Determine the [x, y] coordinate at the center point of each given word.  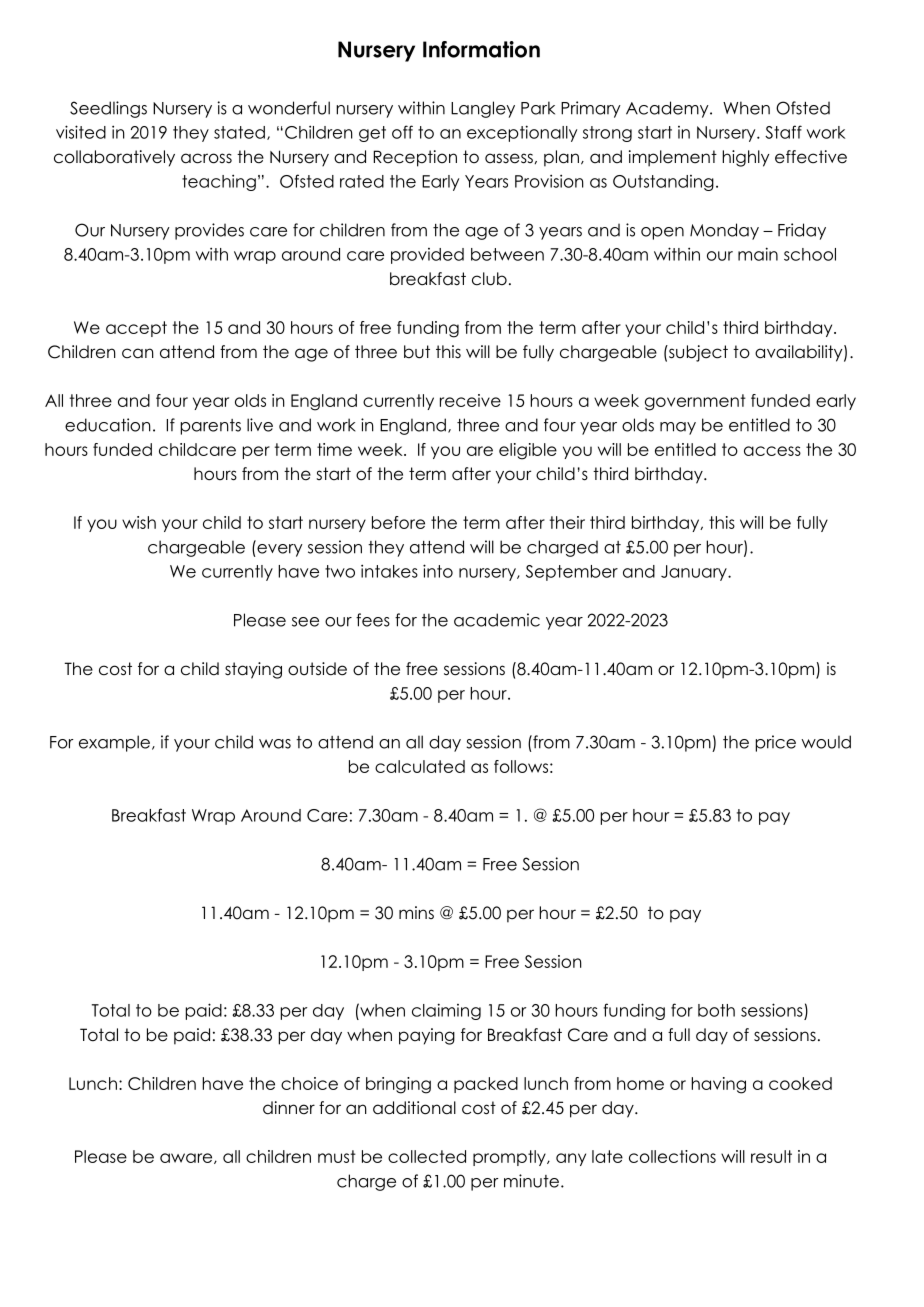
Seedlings [108, 109]
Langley [483, 109]
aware [187, 1158]
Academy [668, 109]
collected [427, 1156]
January [695, 573]
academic [497, 620]
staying [253, 670]
